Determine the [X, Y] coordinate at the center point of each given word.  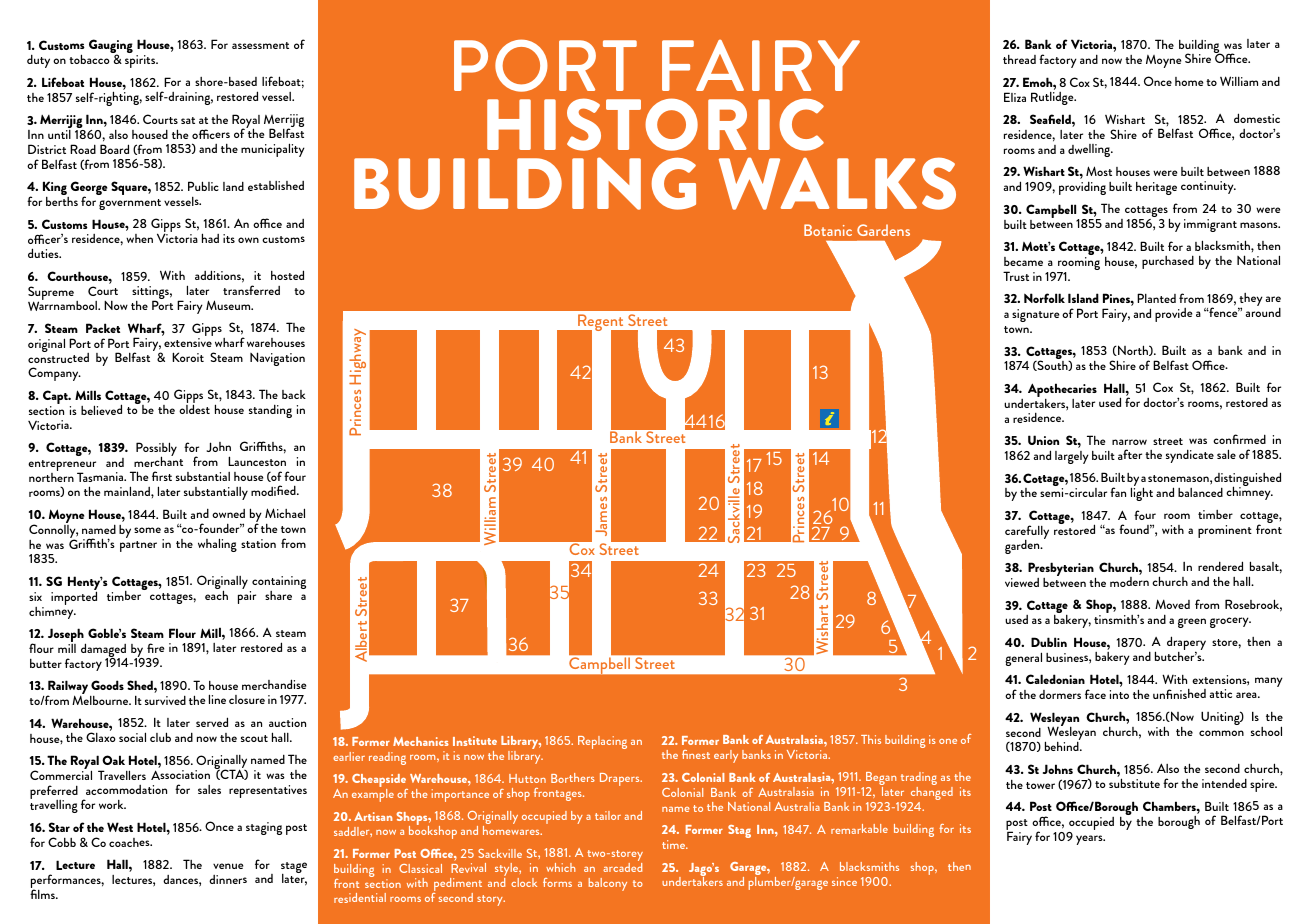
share [278, 595]
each [216, 595]
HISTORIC [655, 124]
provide [1173, 315]
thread [1019, 59]
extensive [188, 342]
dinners [228, 879]
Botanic [828, 230]
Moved [1172, 604]
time [675, 844]
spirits [141, 61]
